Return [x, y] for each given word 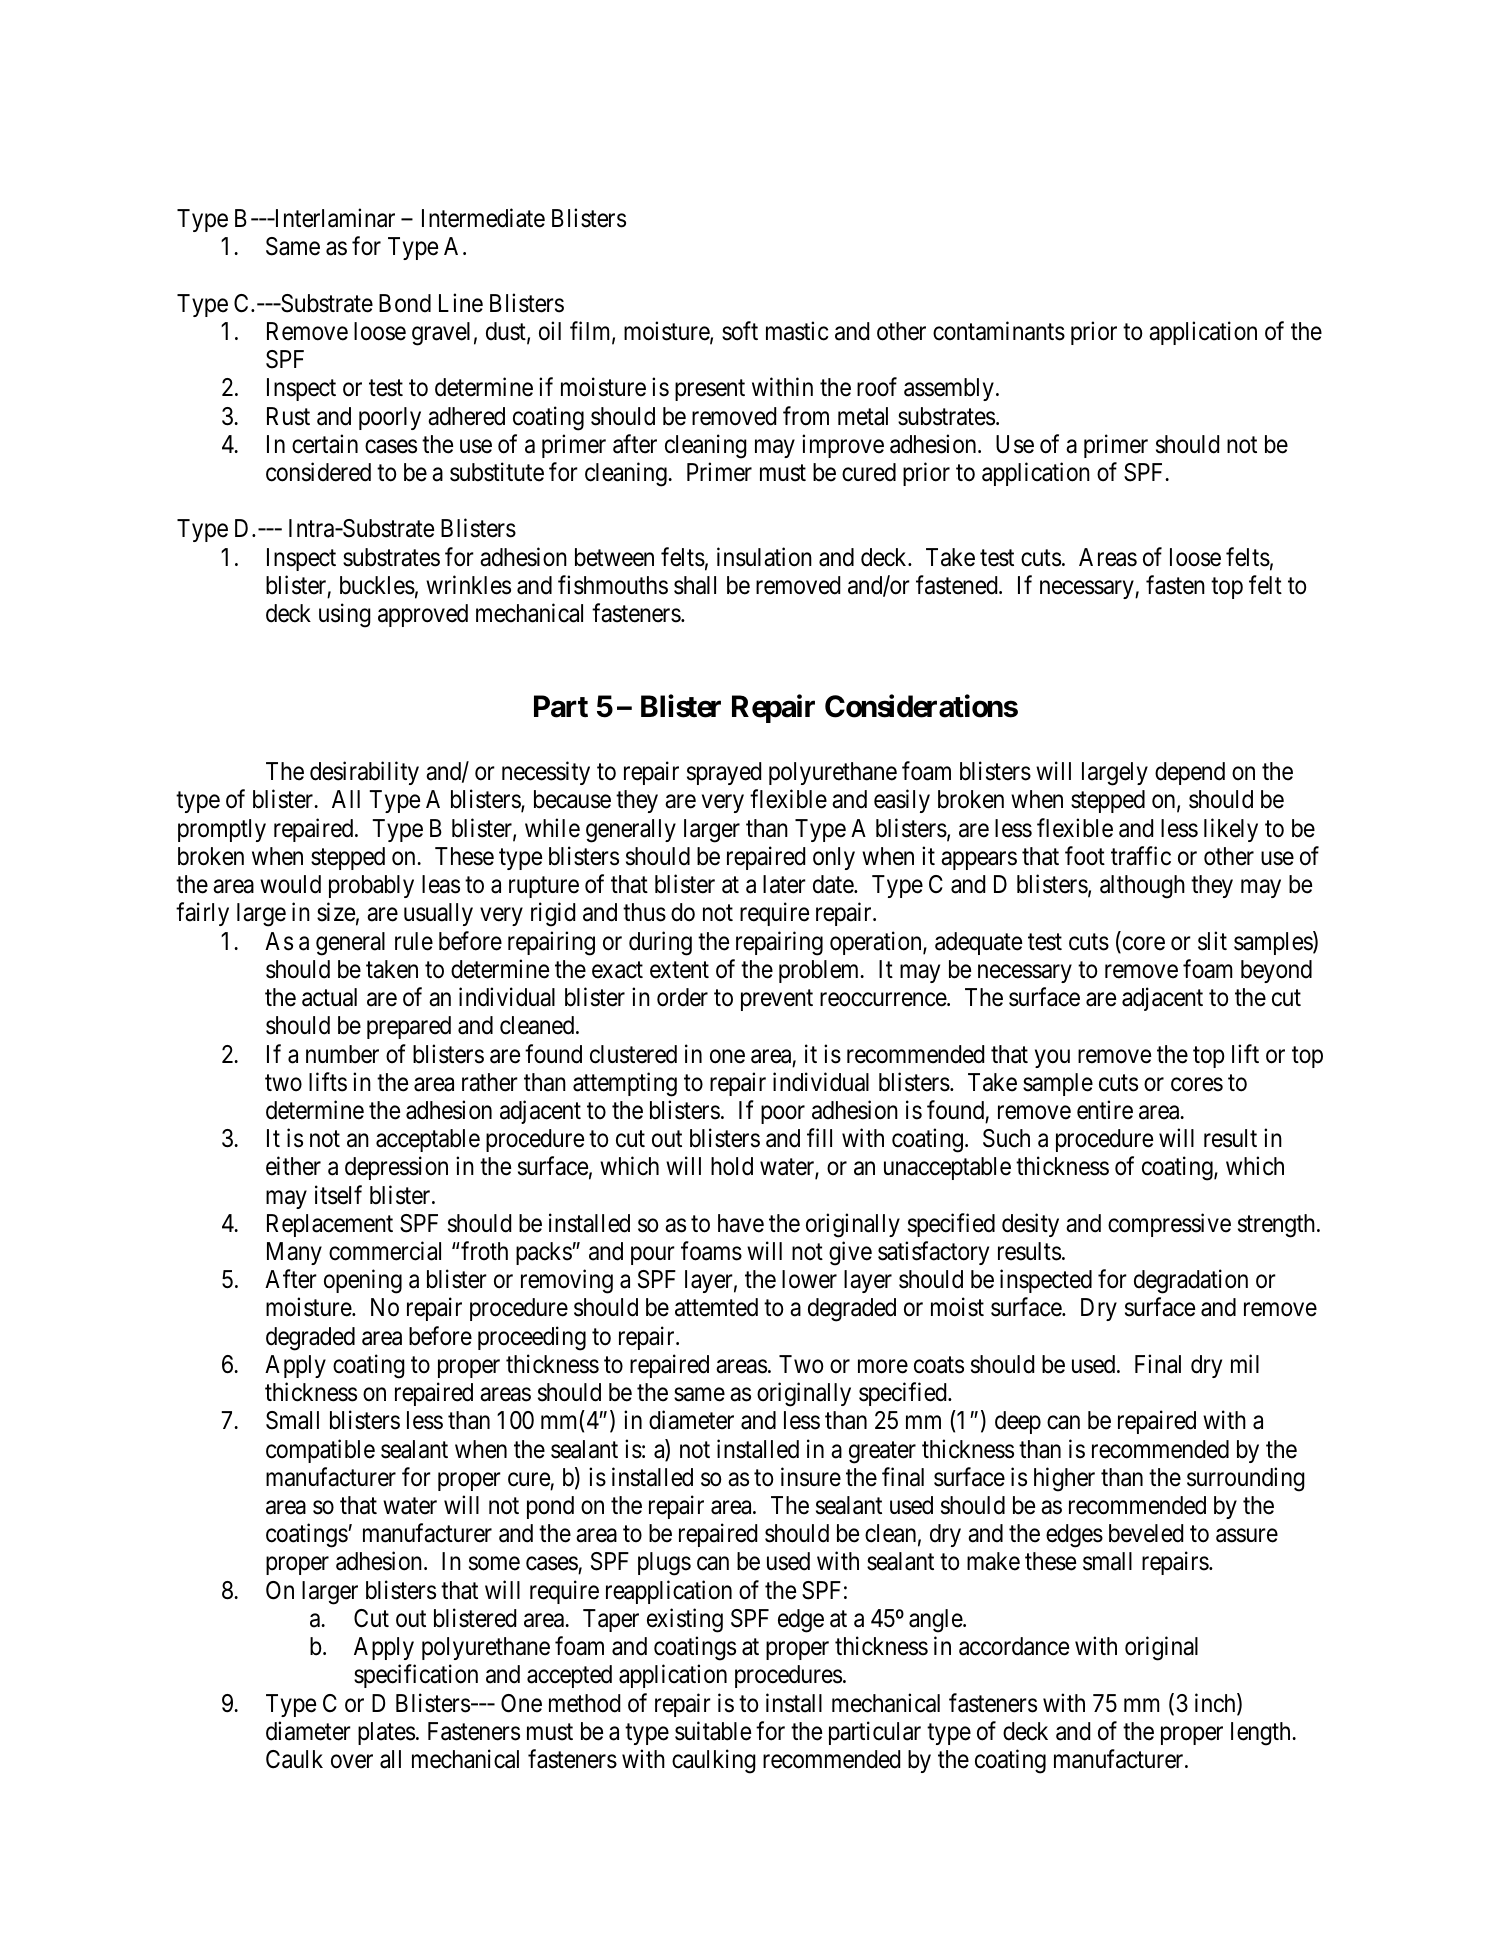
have [741, 1223]
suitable [713, 1731]
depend [1190, 773]
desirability [364, 773]
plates [386, 1733]
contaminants [999, 331]
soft [740, 331]
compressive [1169, 1225]
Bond [405, 303]
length [1262, 1734]
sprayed [724, 773]
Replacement [330, 1225]
